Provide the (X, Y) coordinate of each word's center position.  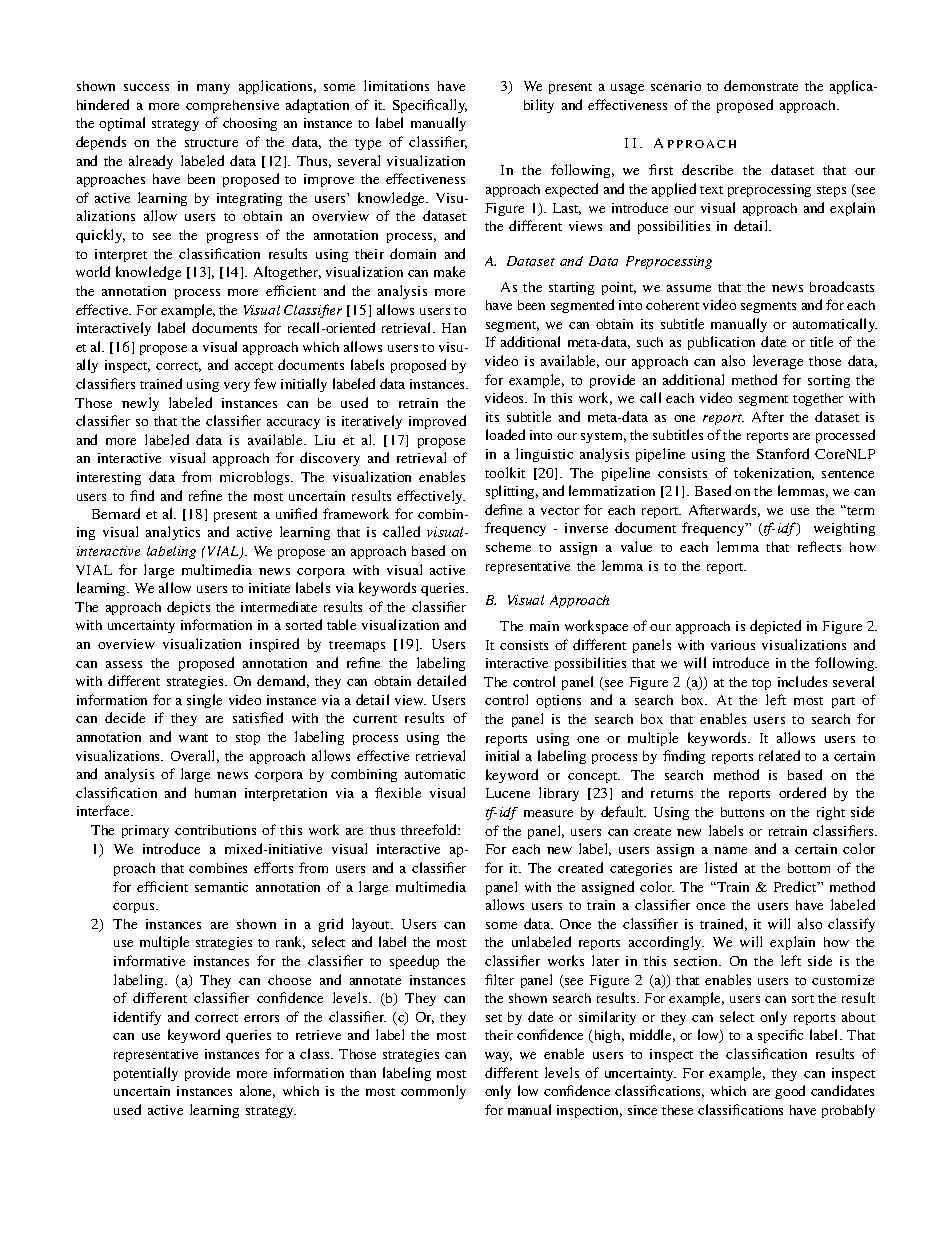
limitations (396, 85)
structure (211, 143)
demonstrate (761, 85)
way (498, 1057)
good (790, 1092)
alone (257, 1091)
